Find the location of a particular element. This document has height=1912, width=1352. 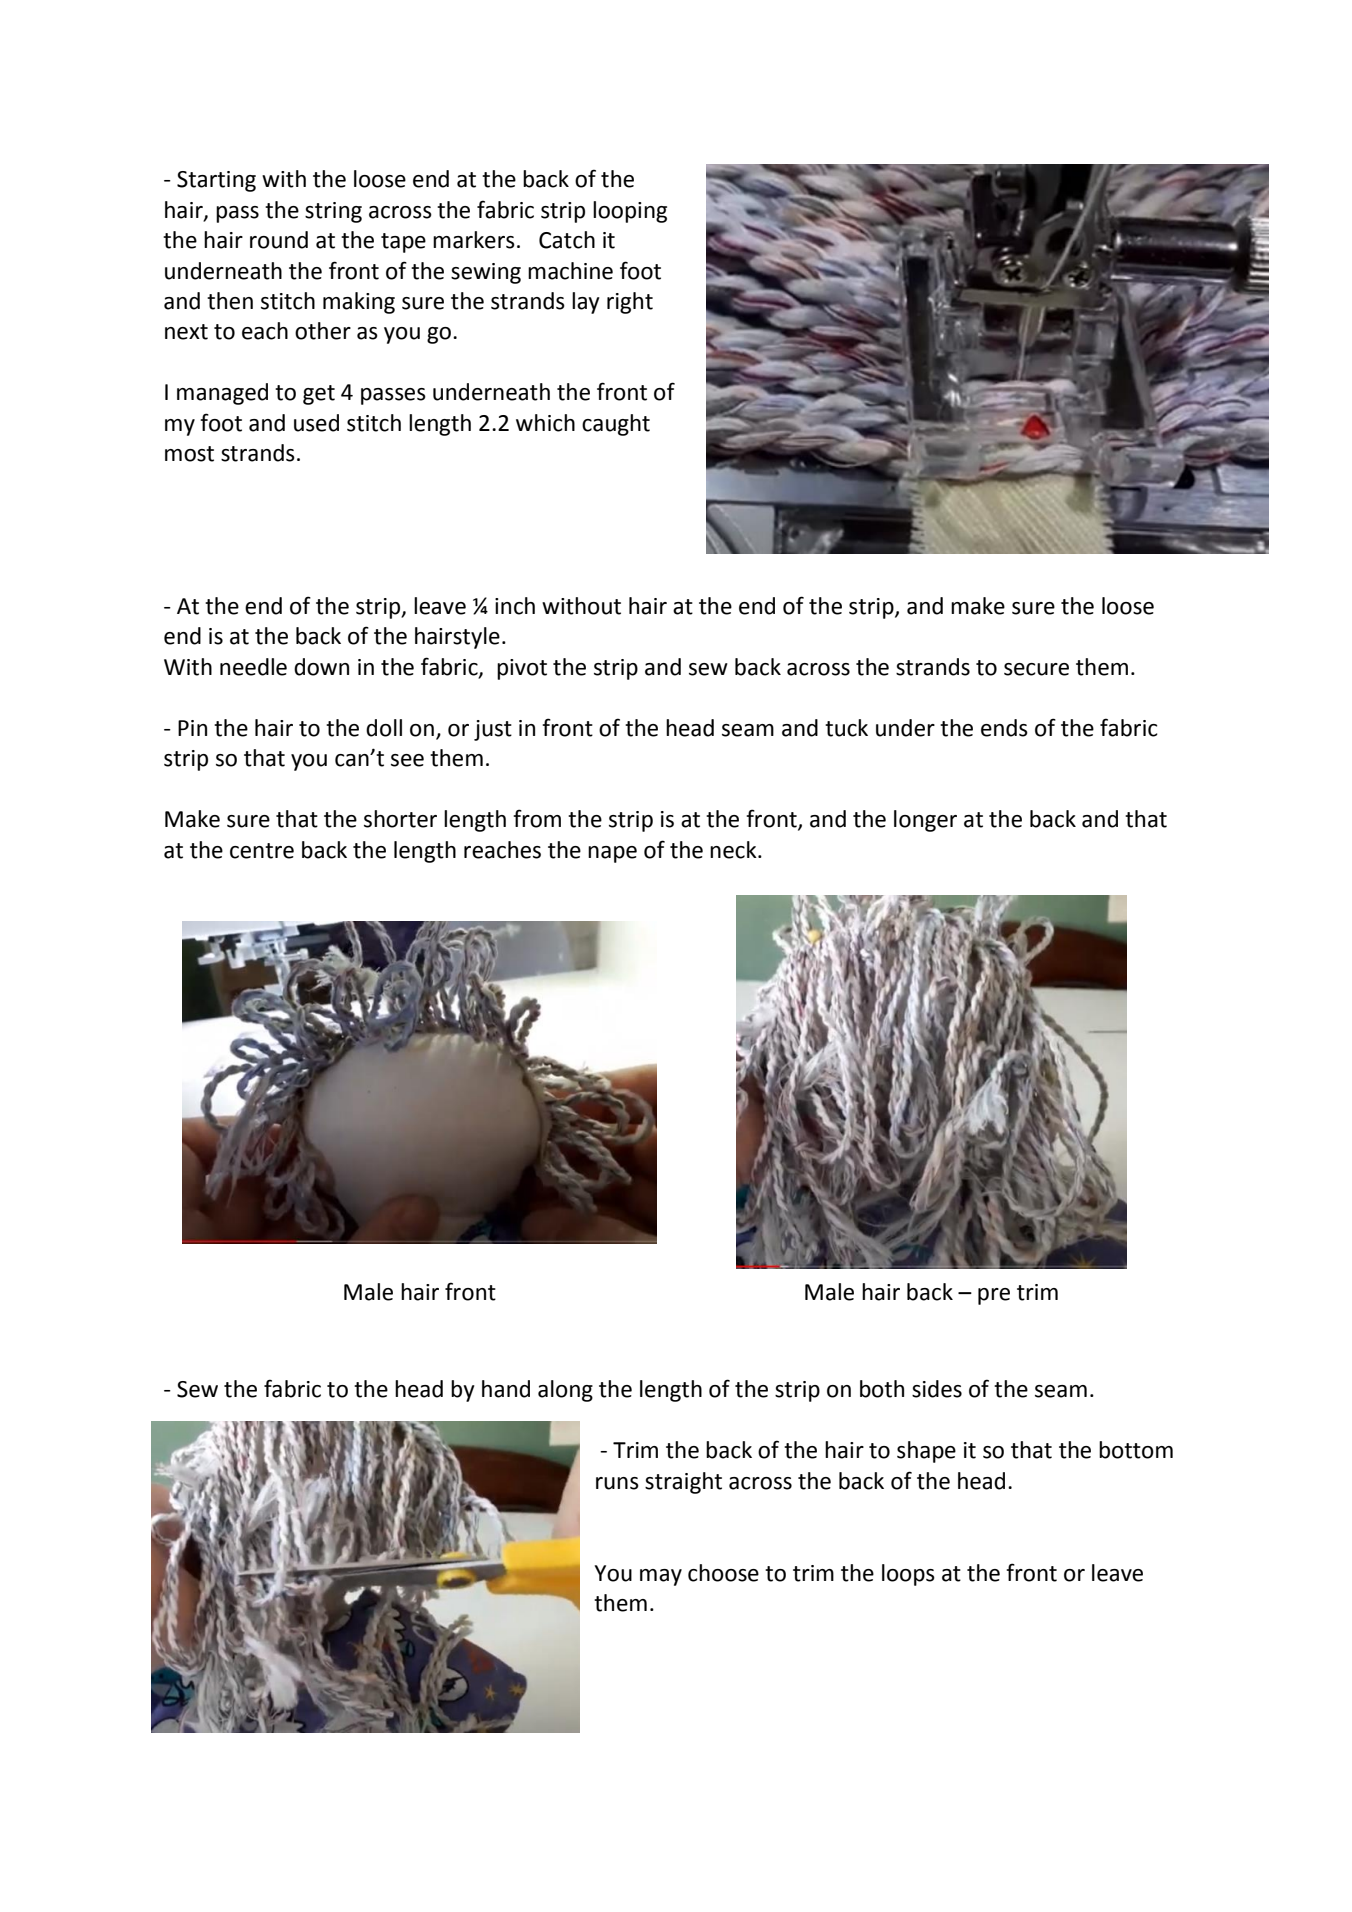

pivot is located at coordinates (522, 669).
